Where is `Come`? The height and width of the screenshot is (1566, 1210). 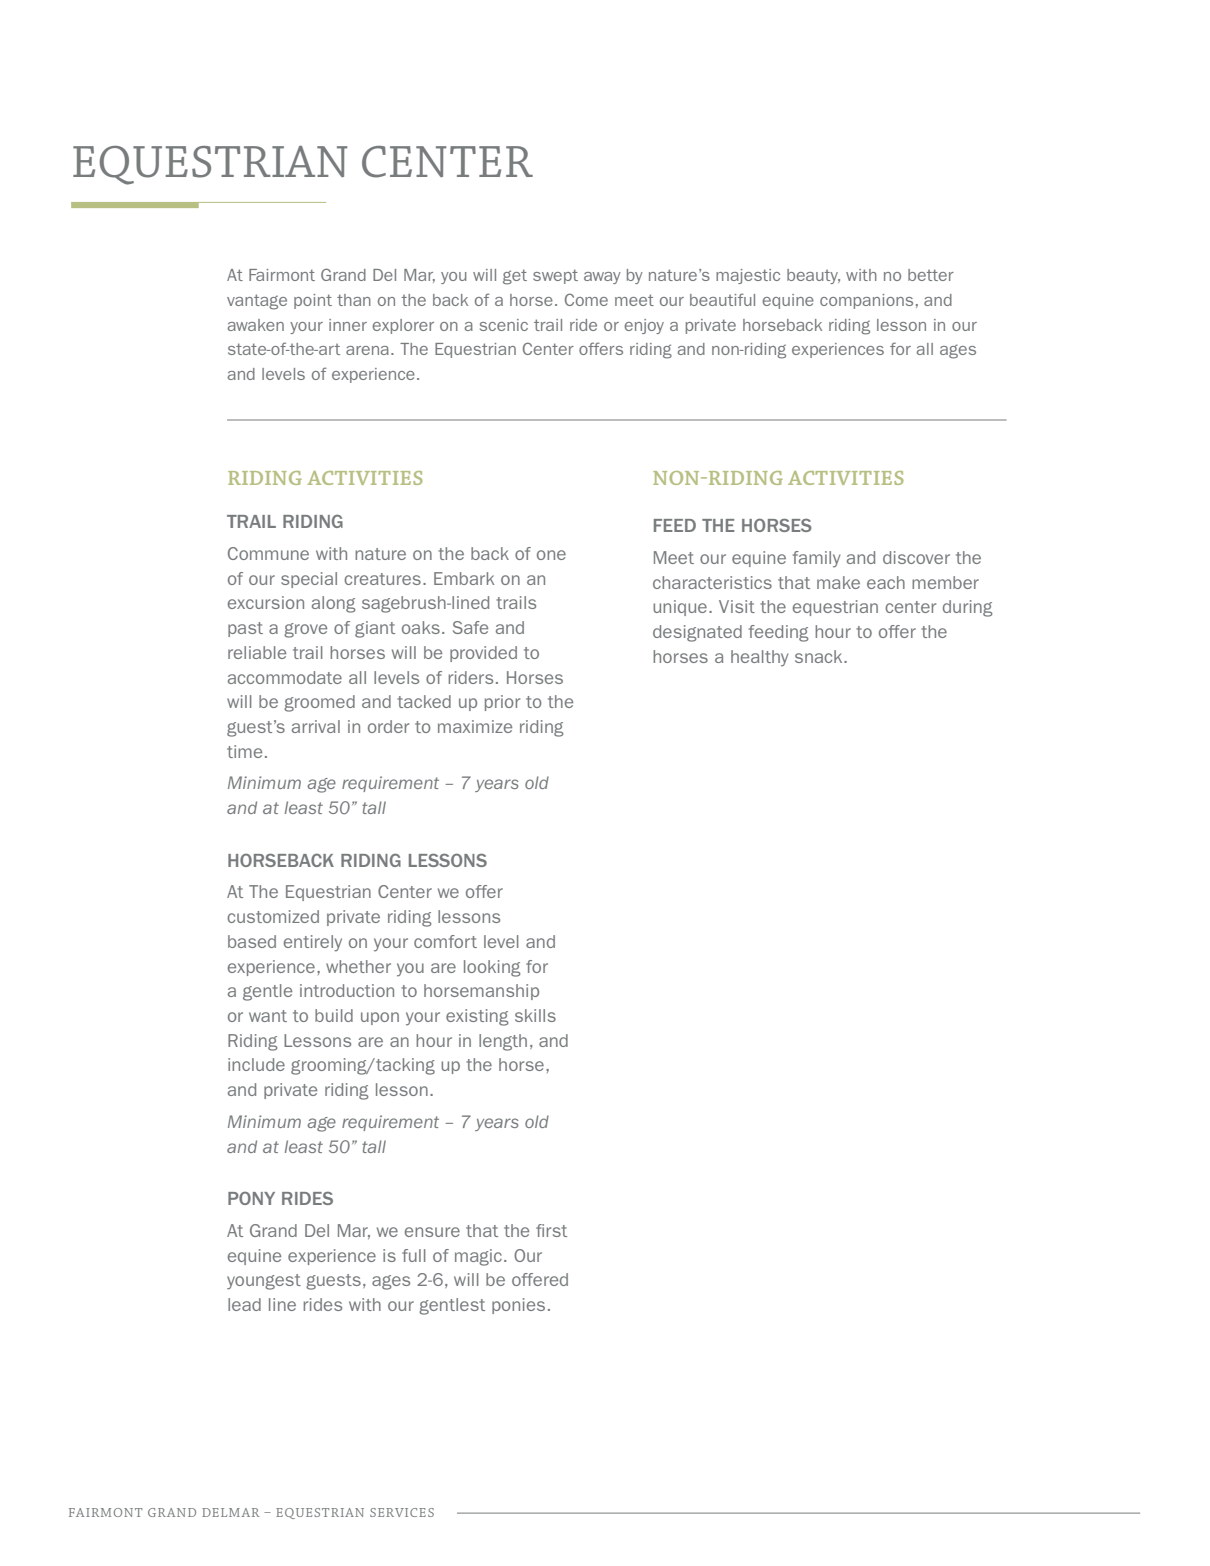
Come is located at coordinates (586, 299).
